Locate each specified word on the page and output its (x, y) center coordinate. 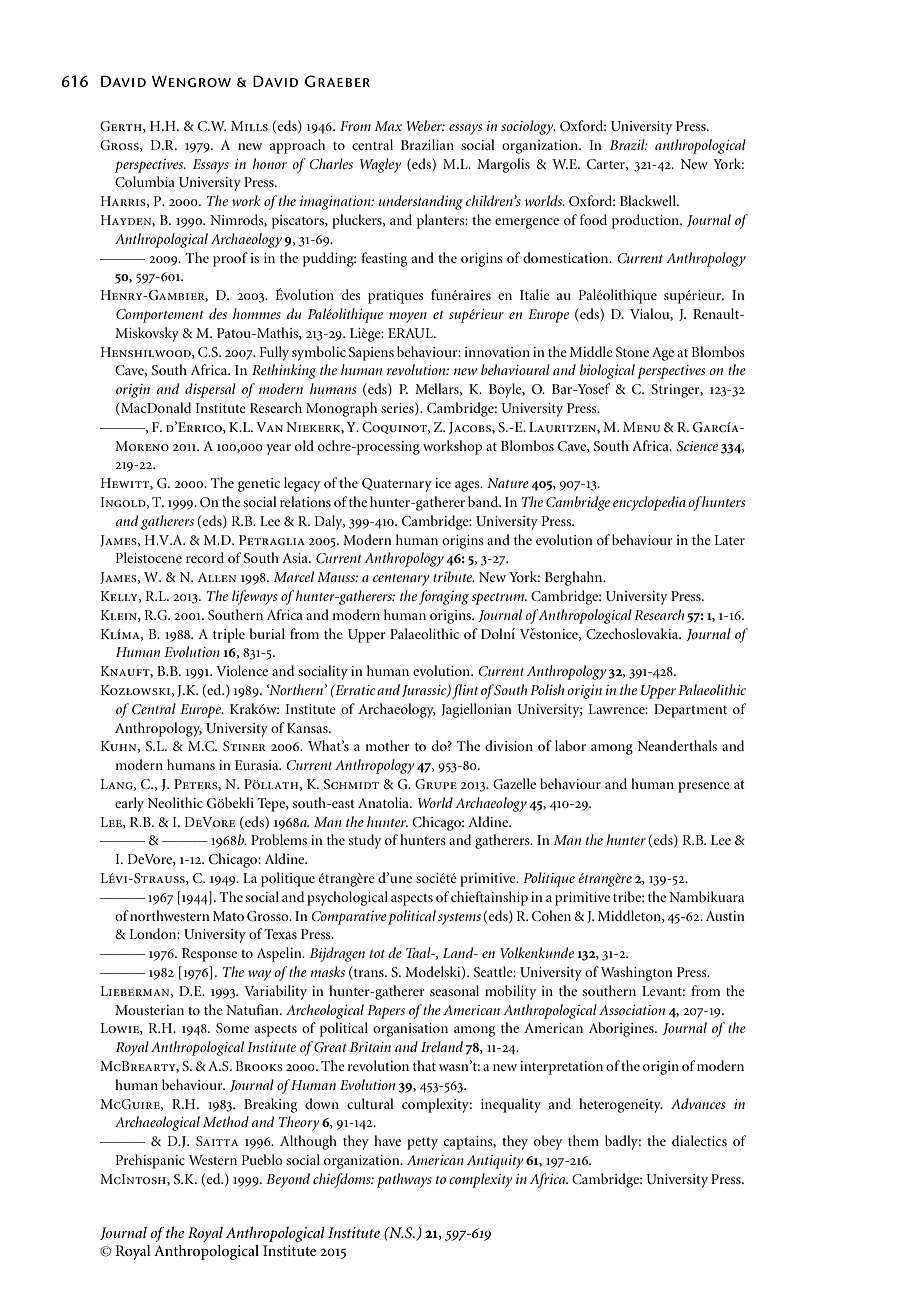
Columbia (145, 181)
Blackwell (649, 200)
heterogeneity (621, 1105)
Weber (425, 125)
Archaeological (157, 1123)
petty (422, 1144)
